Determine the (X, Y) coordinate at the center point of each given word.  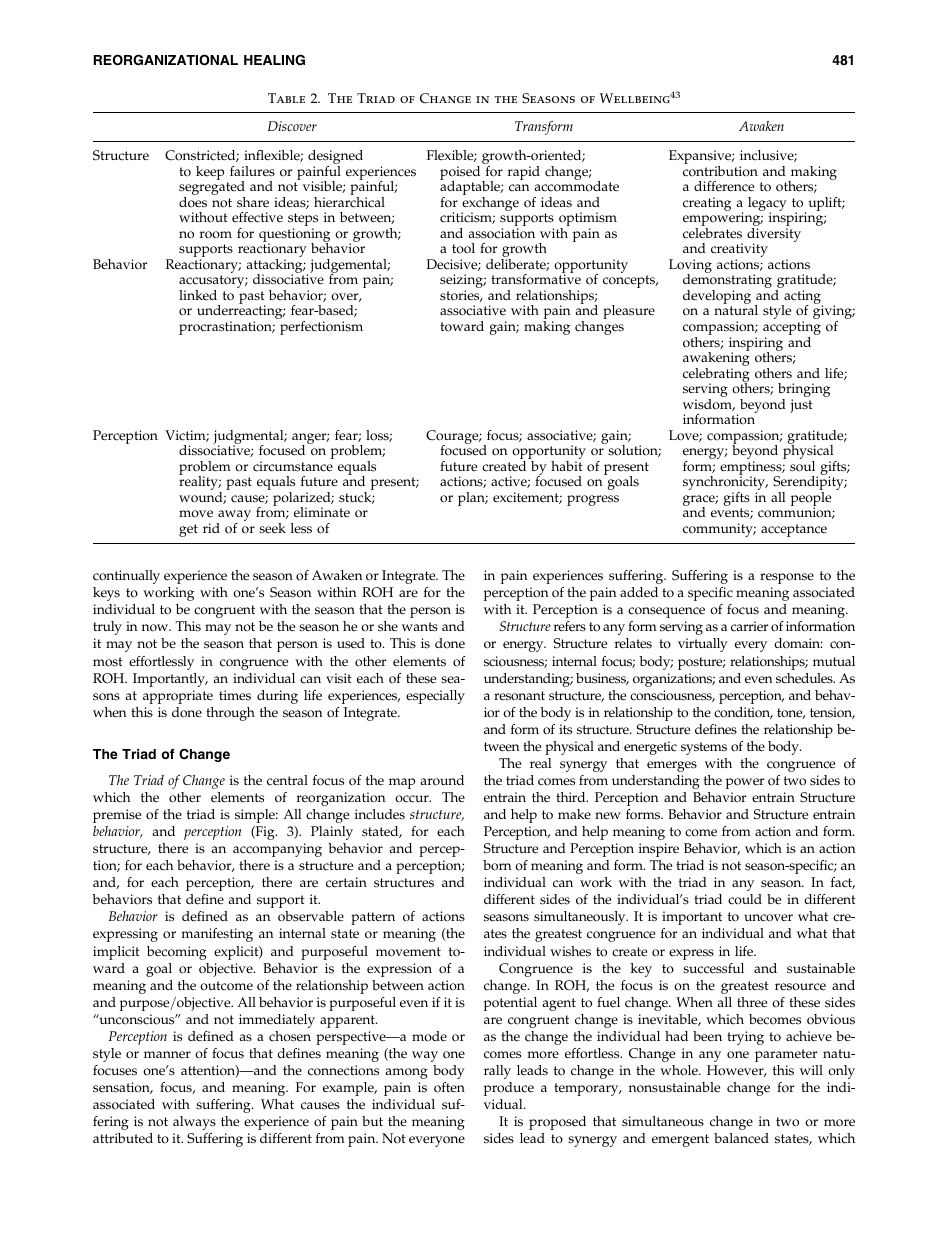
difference (724, 186)
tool (463, 248)
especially (435, 697)
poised (461, 174)
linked (198, 295)
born (497, 865)
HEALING (274, 60)
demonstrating (727, 281)
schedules (805, 678)
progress (593, 500)
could (745, 899)
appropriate (178, 697)
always (194, 1123)
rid (211, 528)
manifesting (217, 935)
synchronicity (725, 483)
